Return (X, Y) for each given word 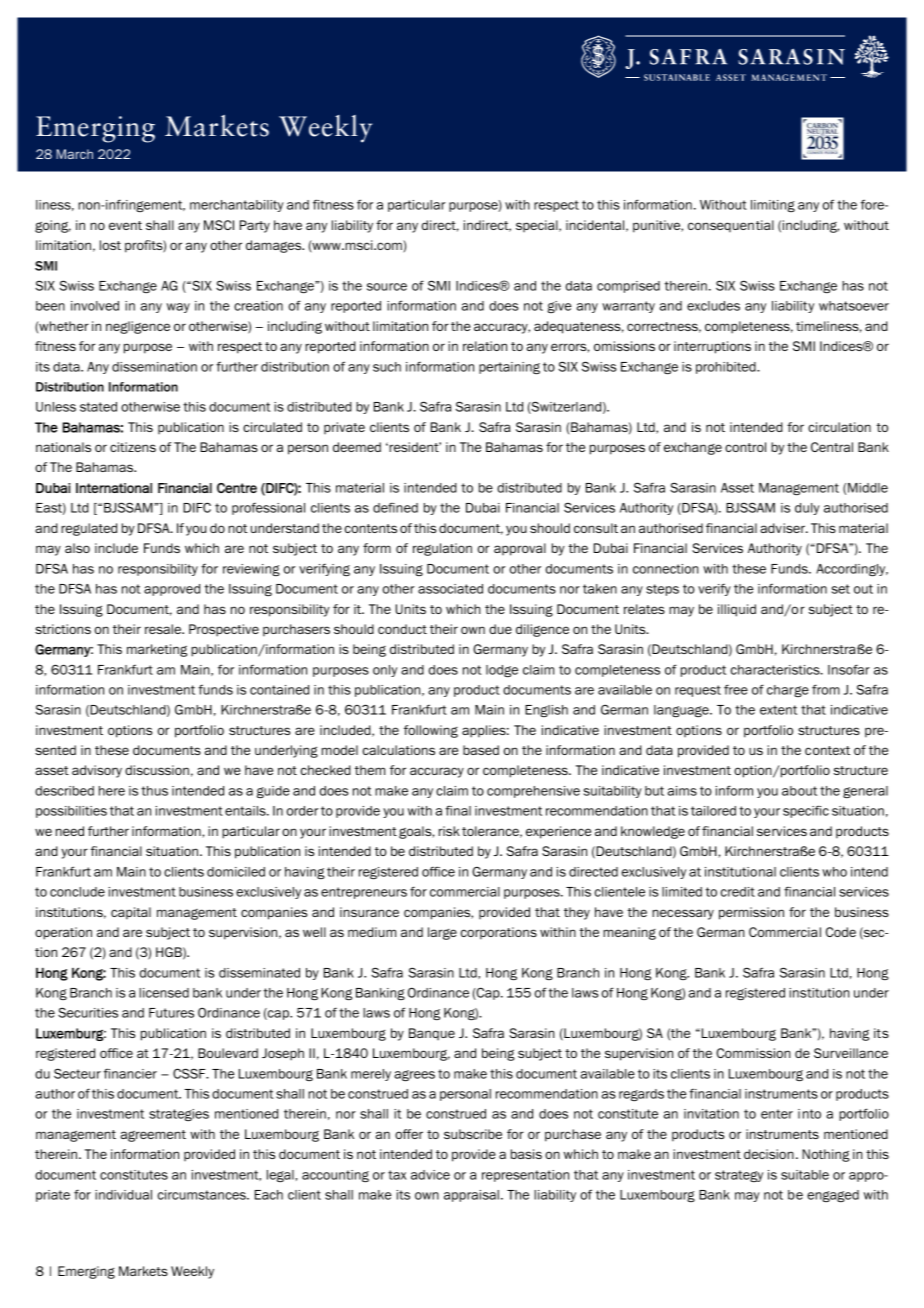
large (442, 933)
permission (751, 913)
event (125, 225)
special (538, 226)
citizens (133, 447)
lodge (502, 671)
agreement (153, 1136)
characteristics (776, 670)
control (745, 447)
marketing (157, 650)
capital (131, 913)
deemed (357, 447)
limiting (773, 206)
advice (430, 1175)
